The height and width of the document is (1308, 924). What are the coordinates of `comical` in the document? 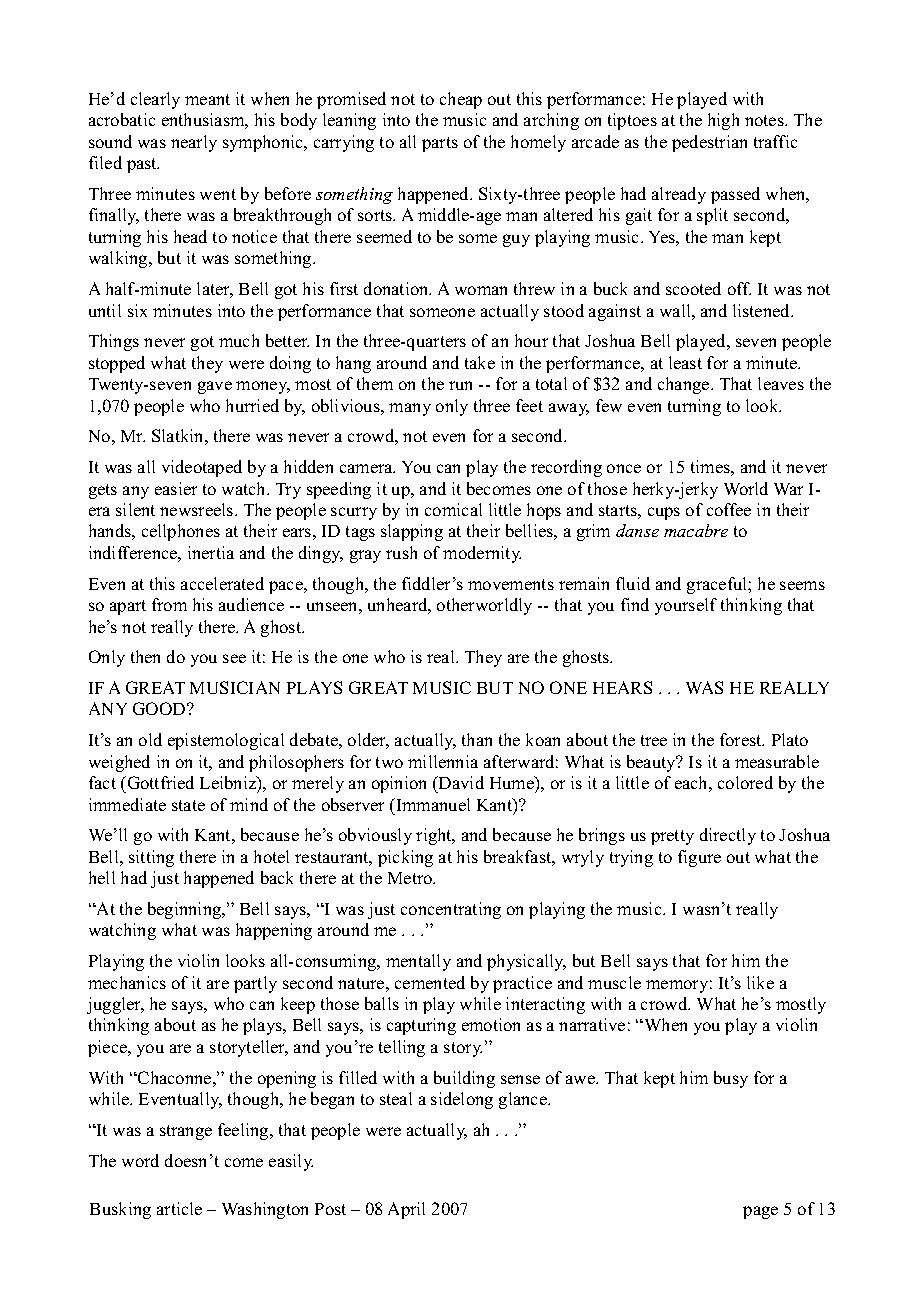 It's located at (453, 509).
